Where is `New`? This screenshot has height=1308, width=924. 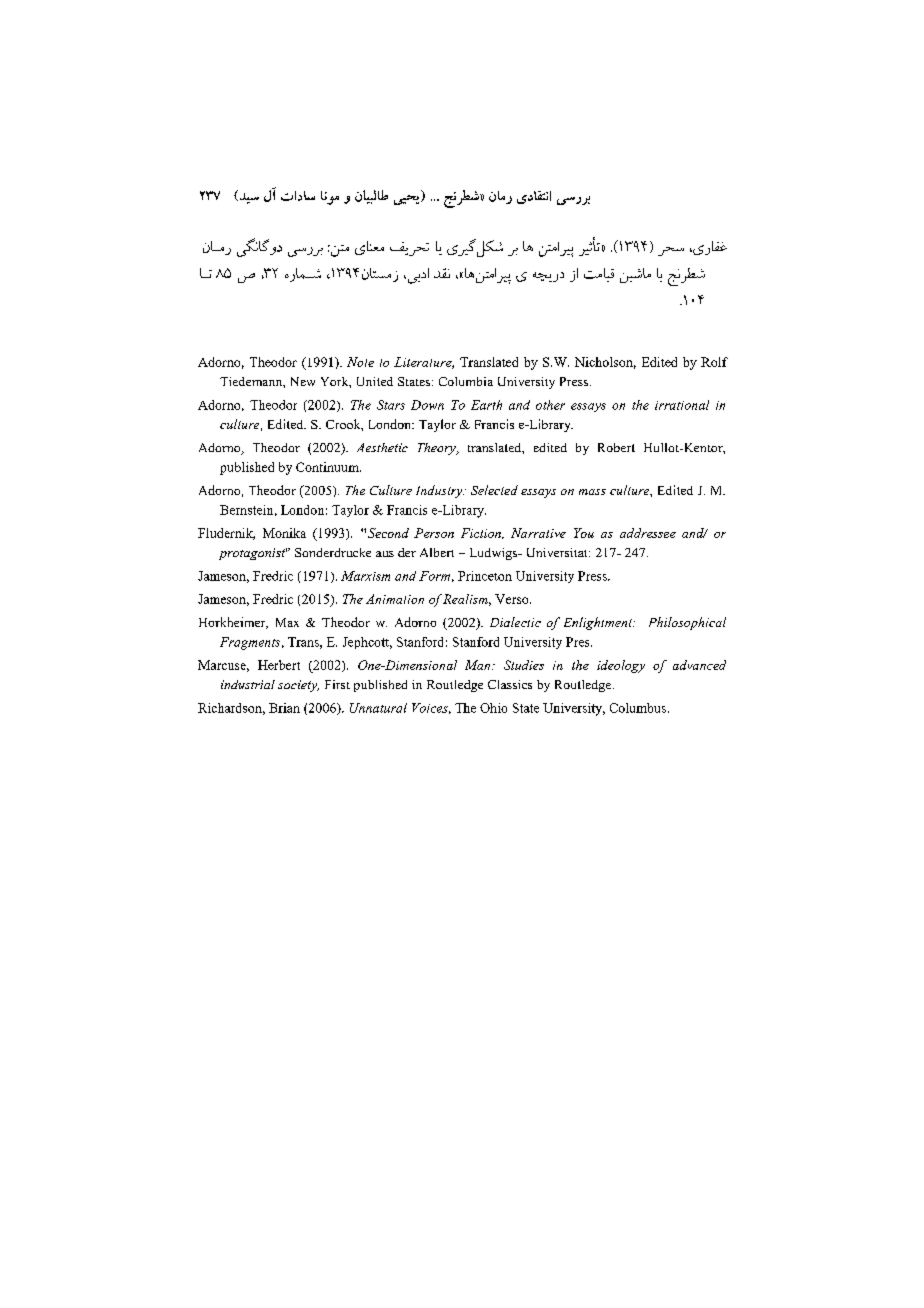
New is located at coordinates (303, 381).
